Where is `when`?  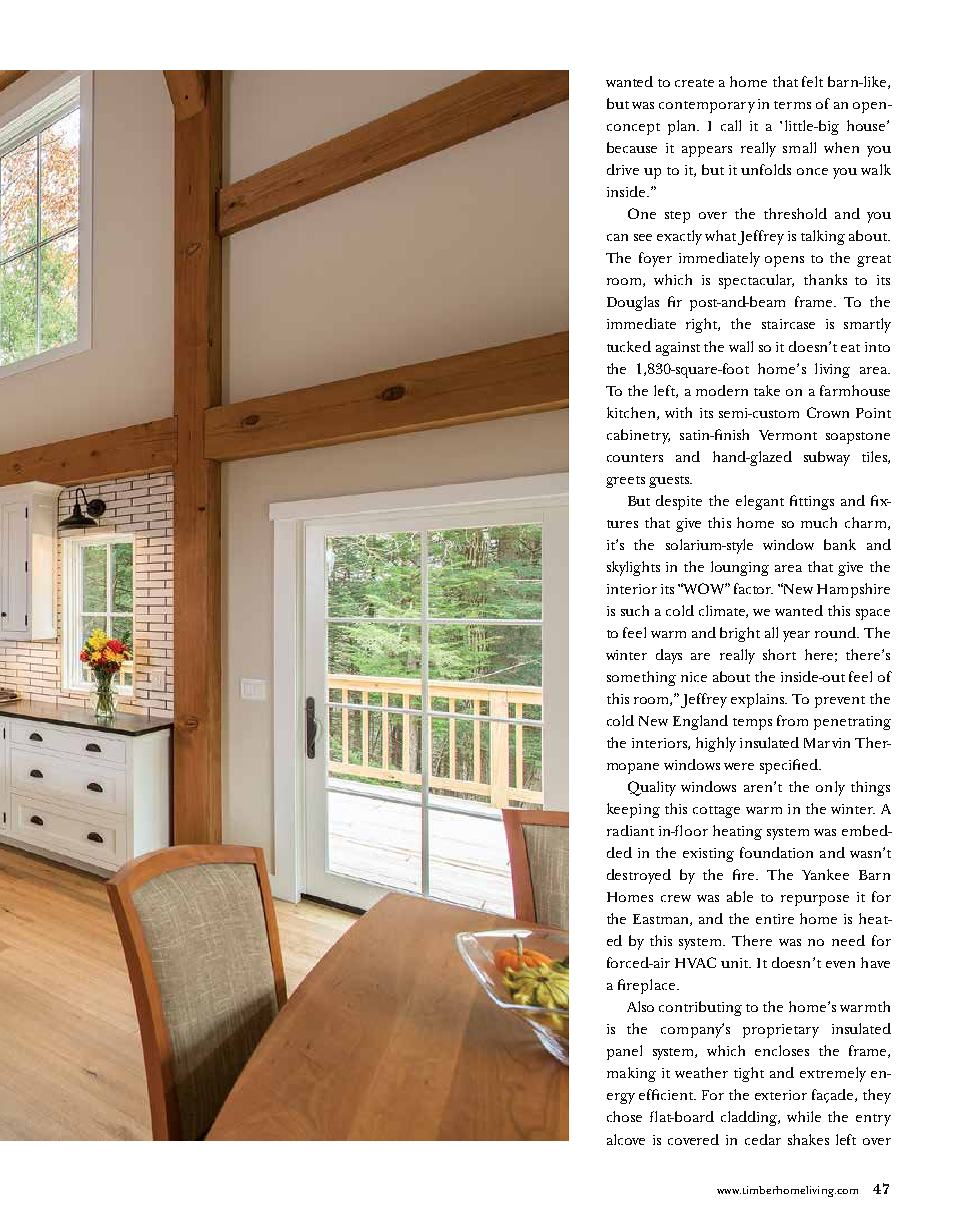 when is located at coordinates (841, 147).
